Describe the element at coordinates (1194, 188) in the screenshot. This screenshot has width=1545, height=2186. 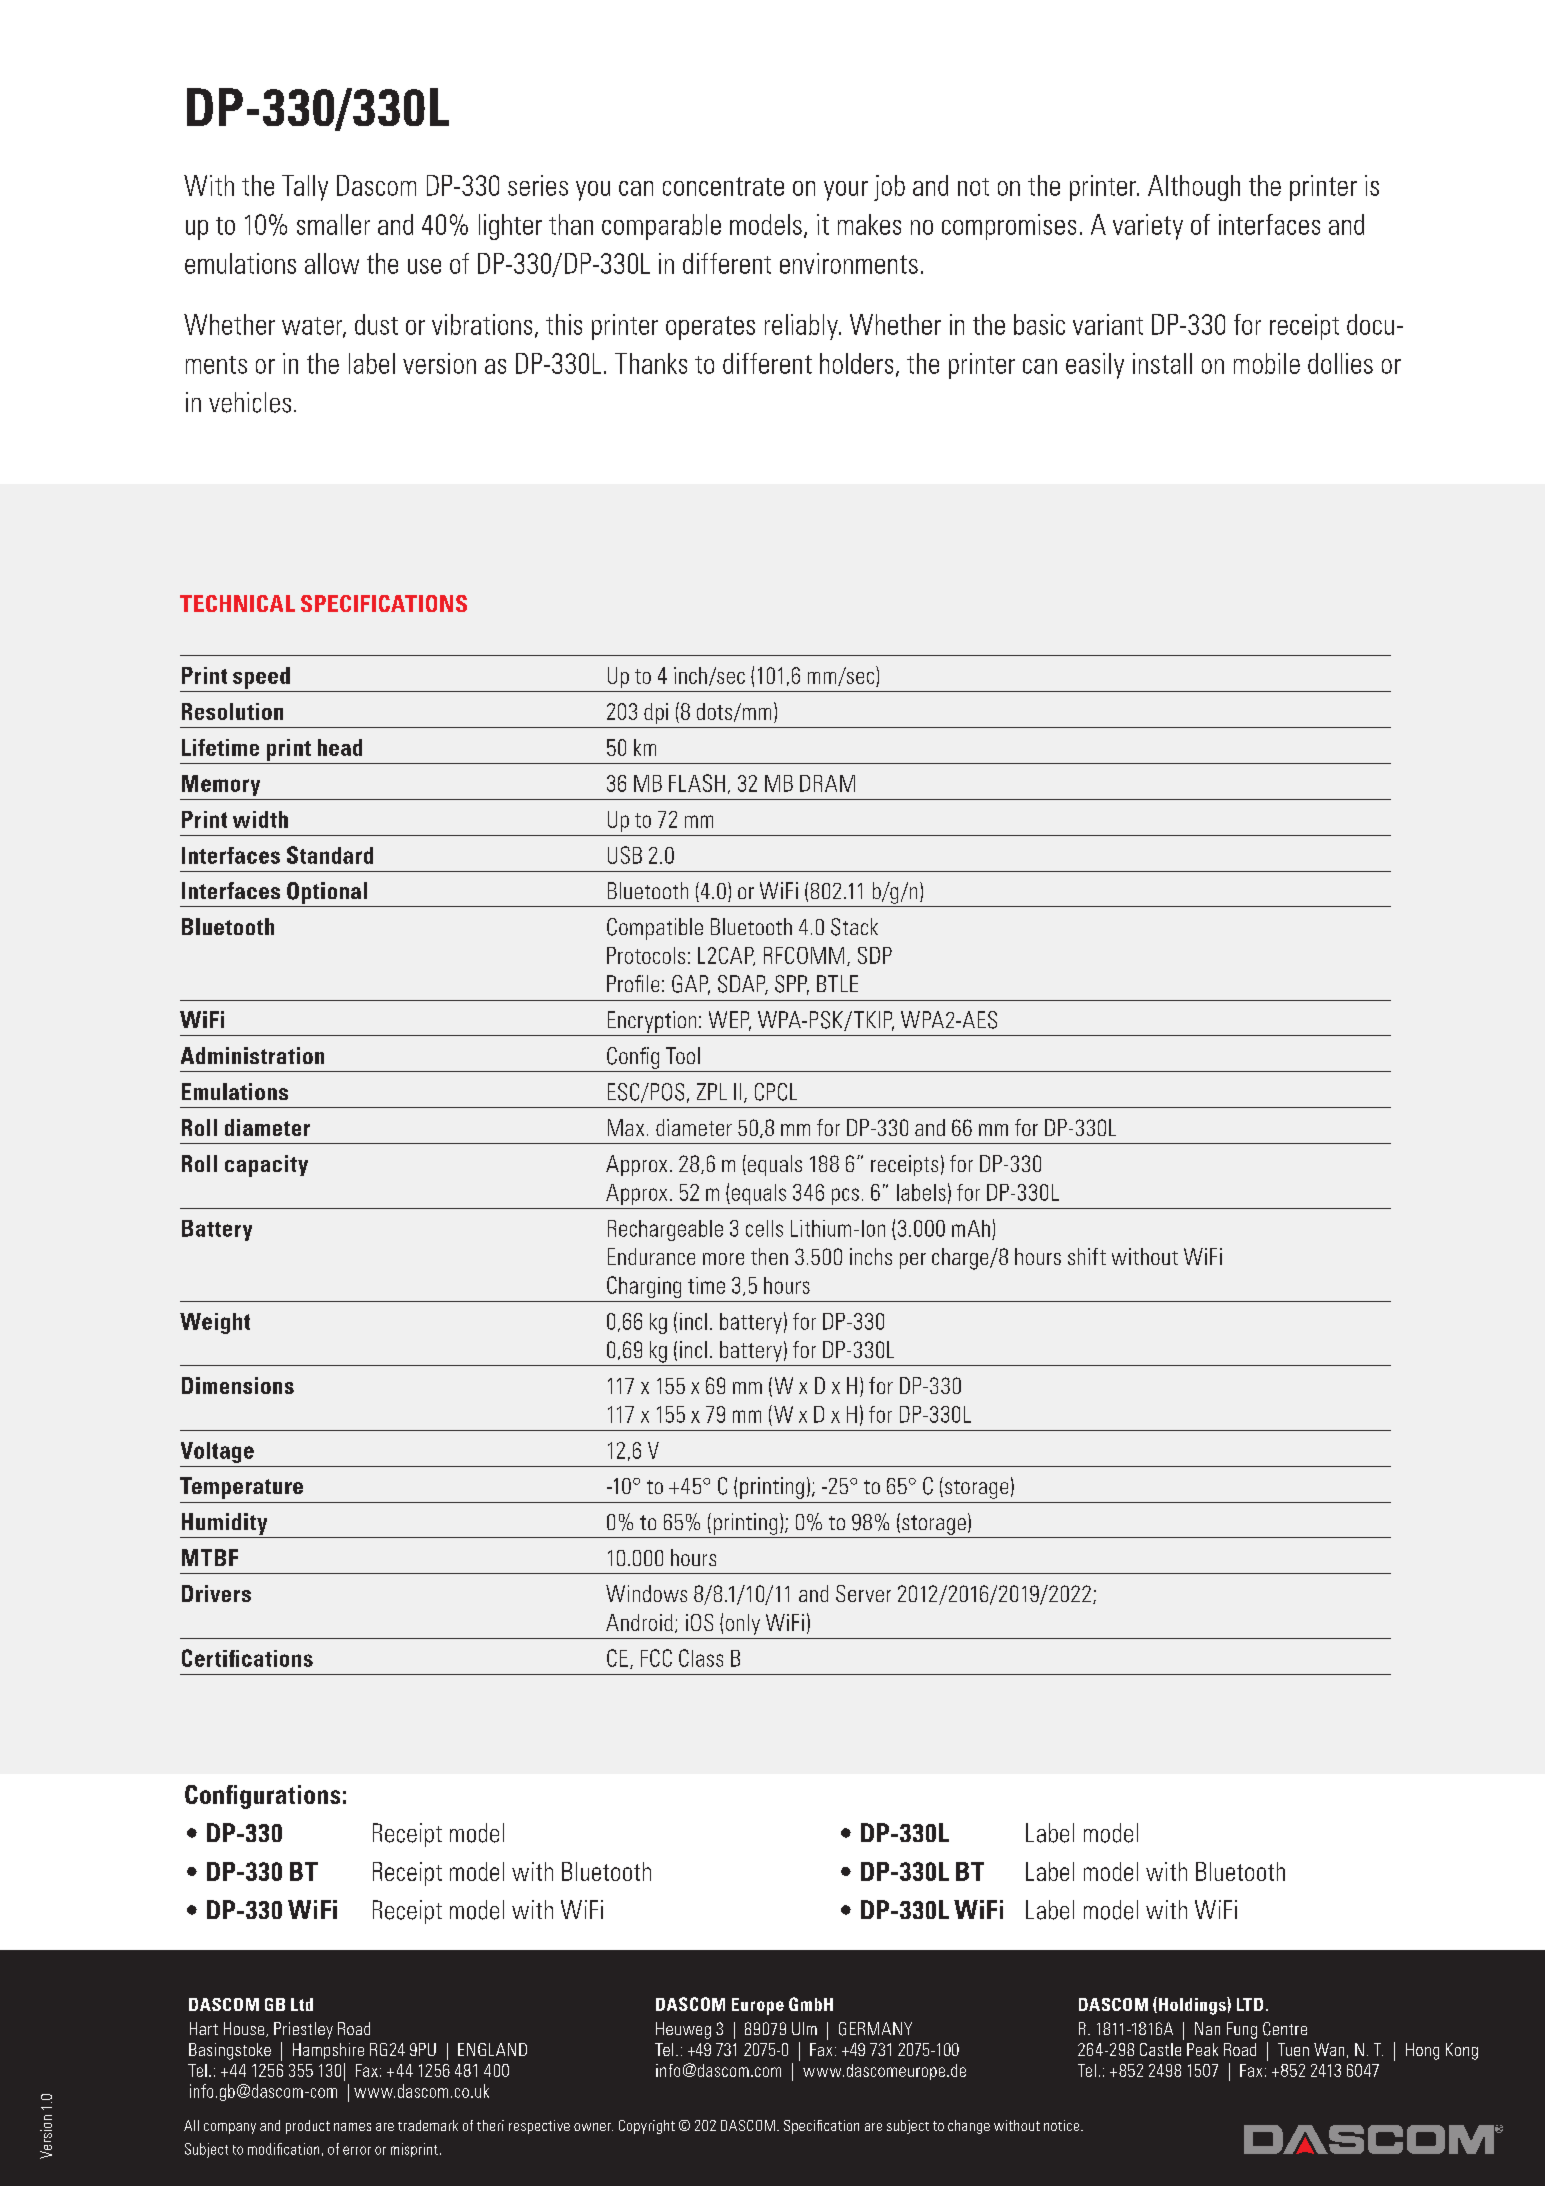
I see `Although` at that location.
